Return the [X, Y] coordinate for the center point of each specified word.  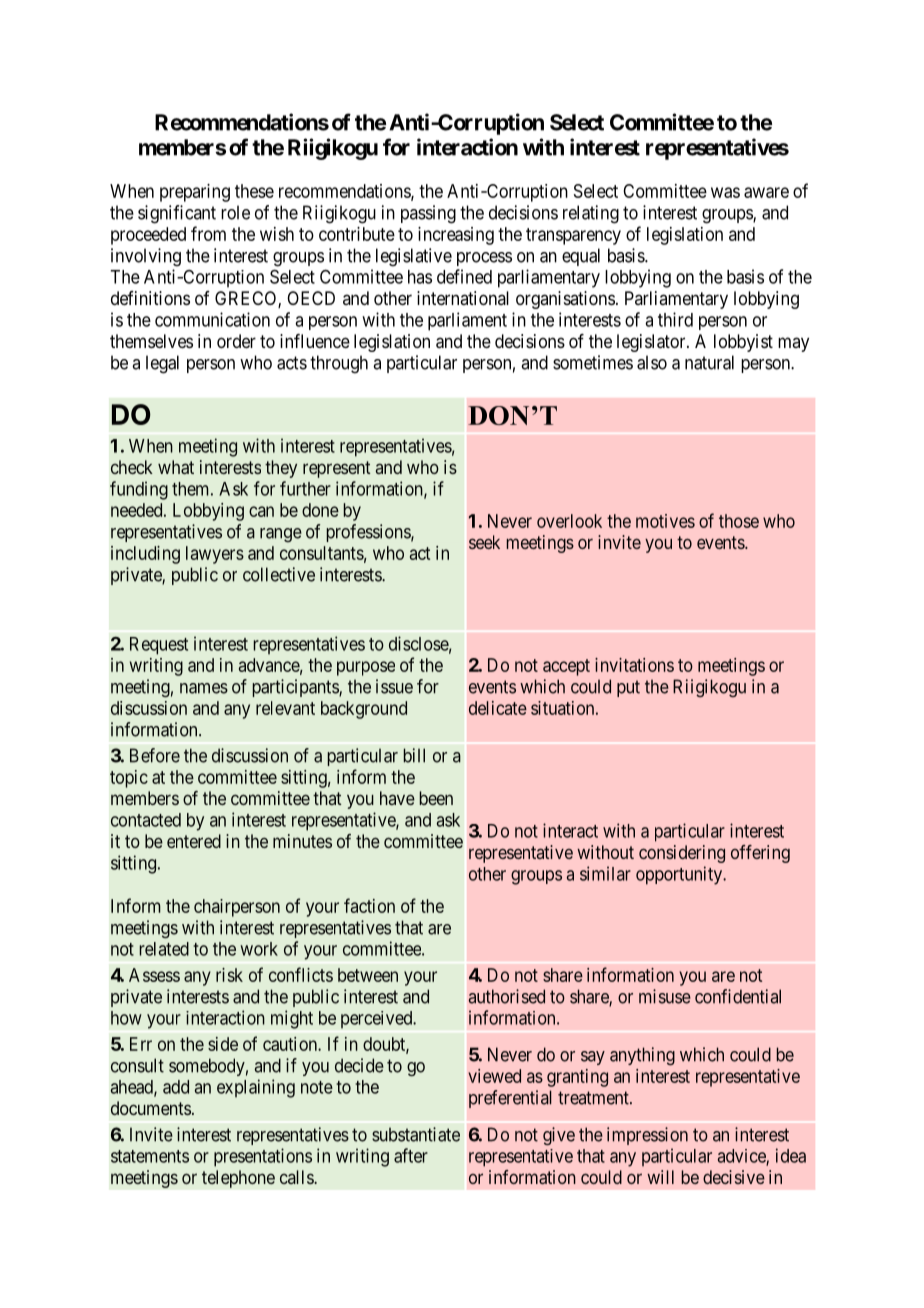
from [208, 233]
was [725, 192]
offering [760, 854]
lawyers [215, 555]
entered [194, 841]
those [739, 521]
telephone [238, 1179]
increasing [456, 236]
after [411, 1155]
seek [484, 542]
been [436, 798]
